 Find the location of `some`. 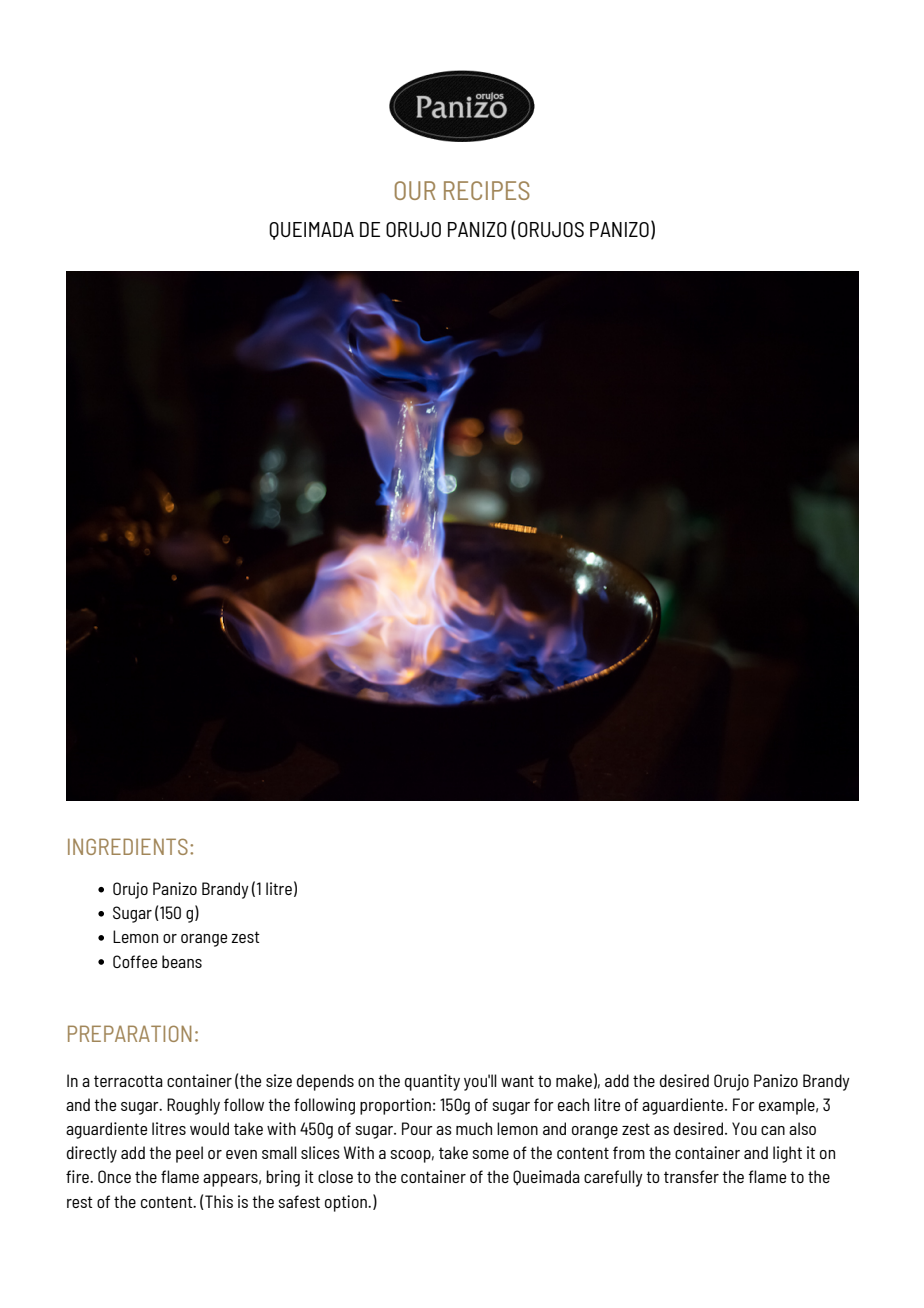

some is located at coordinates (491, 1154).
